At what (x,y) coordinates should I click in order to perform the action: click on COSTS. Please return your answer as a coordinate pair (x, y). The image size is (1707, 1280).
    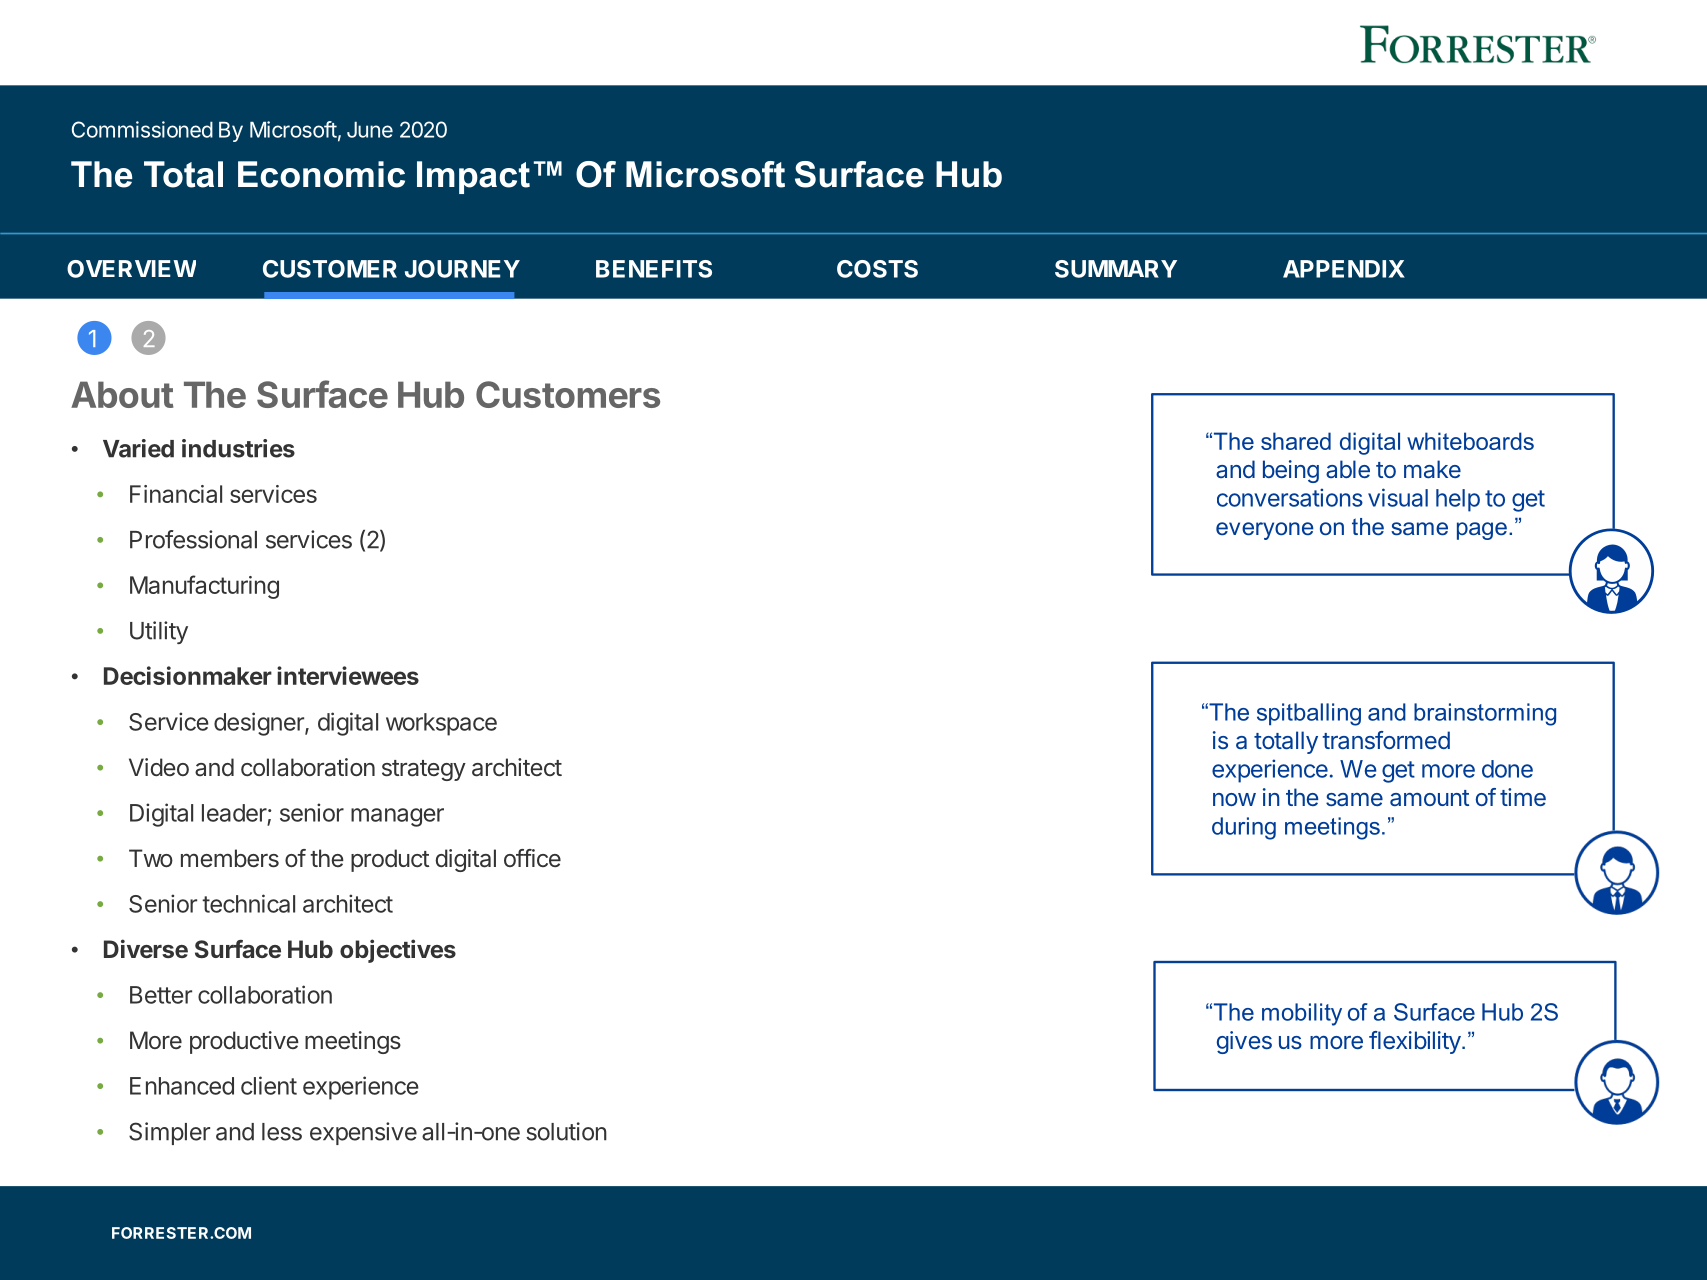
    Looking at the image, I should click on (877, 269).
